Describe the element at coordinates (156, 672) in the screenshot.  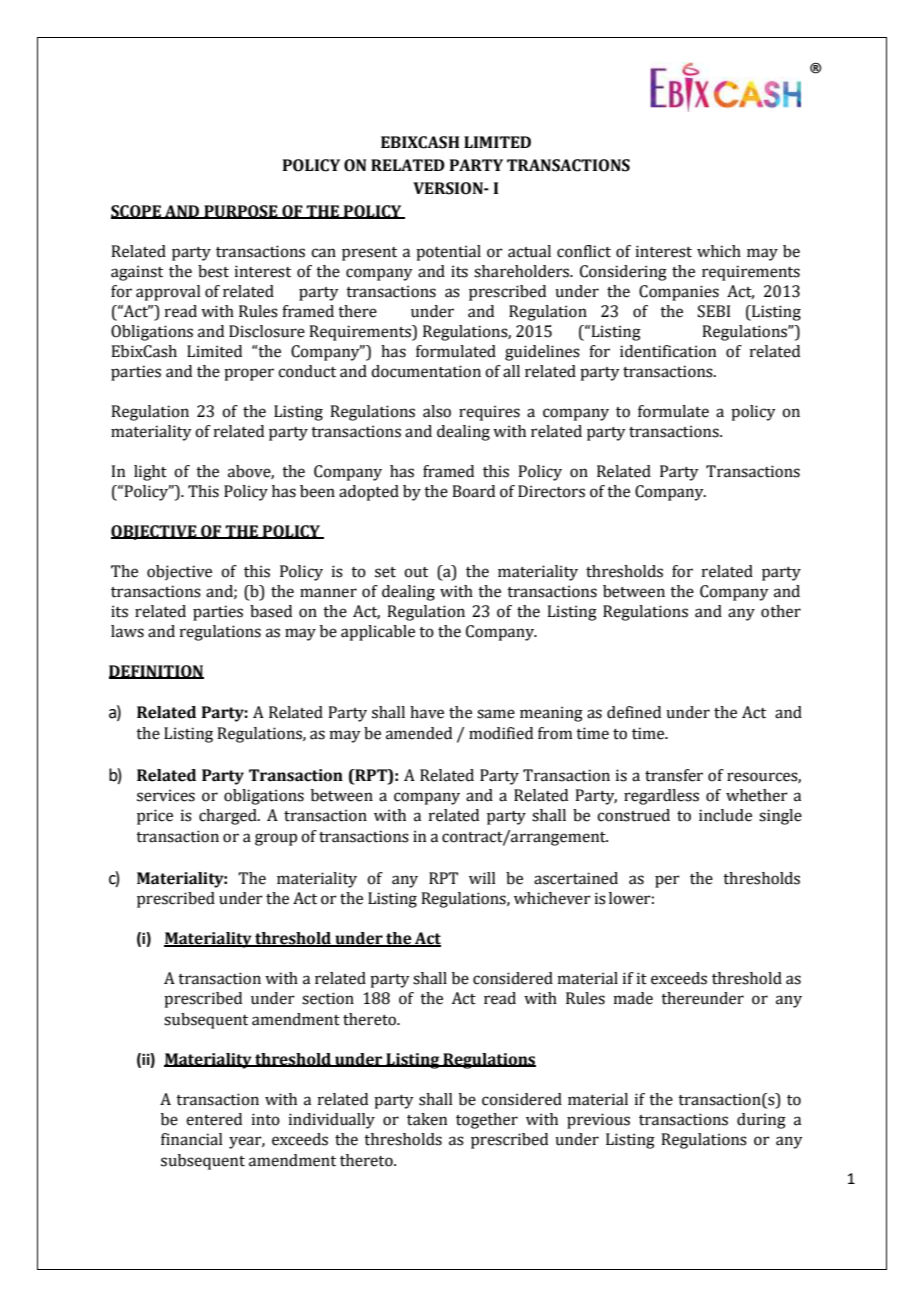
I see `DEFINITION` at that location.
